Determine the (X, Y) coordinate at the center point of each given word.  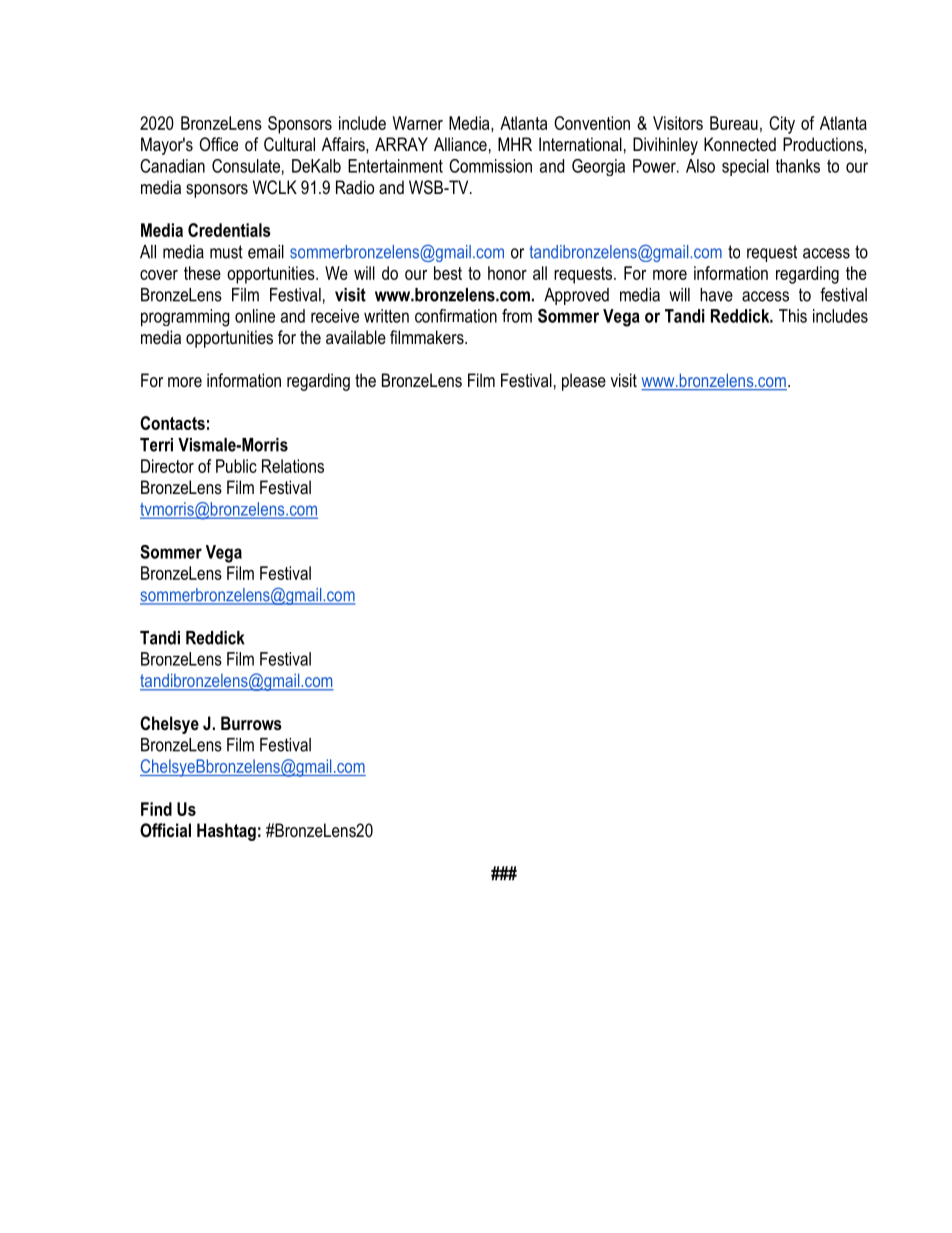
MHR (515, 144)
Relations (293, 466)
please (584, 382)
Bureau (734, 123)
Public (236, 466)
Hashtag (226, 832)
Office (218, 144)
